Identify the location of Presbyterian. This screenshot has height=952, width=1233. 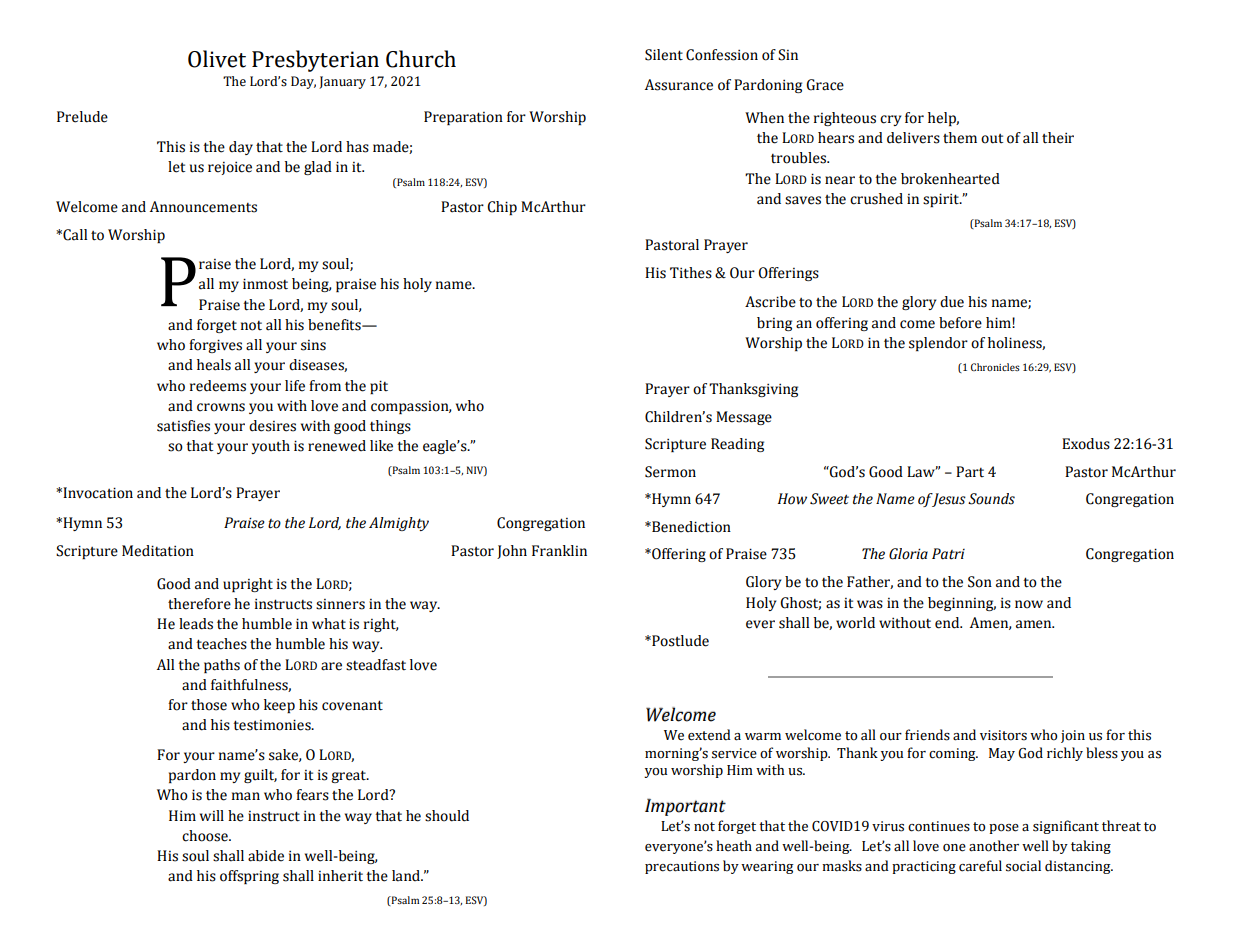
(315, 61).
